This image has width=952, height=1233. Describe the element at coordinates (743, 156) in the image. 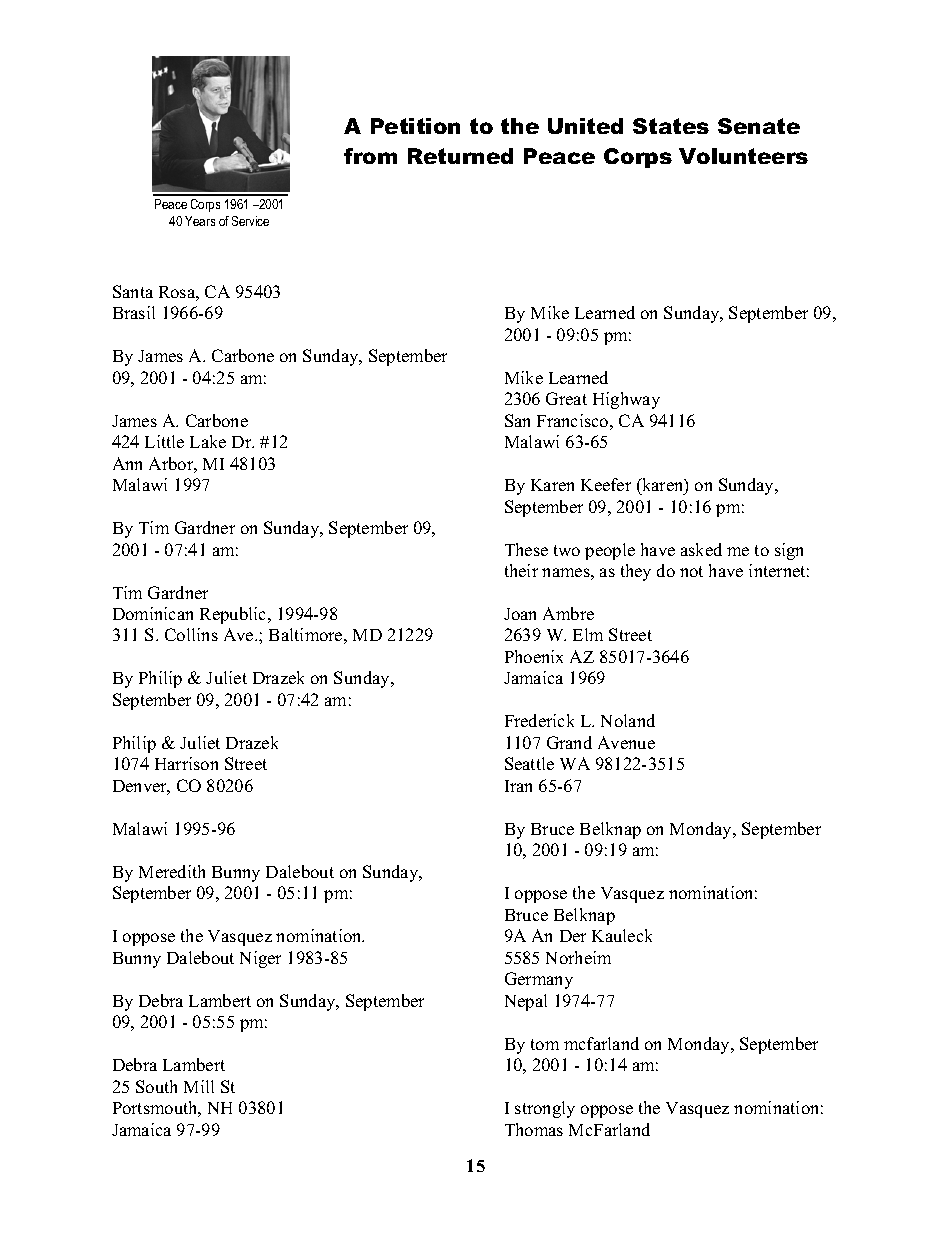

I see `Volunteers` at that location.
